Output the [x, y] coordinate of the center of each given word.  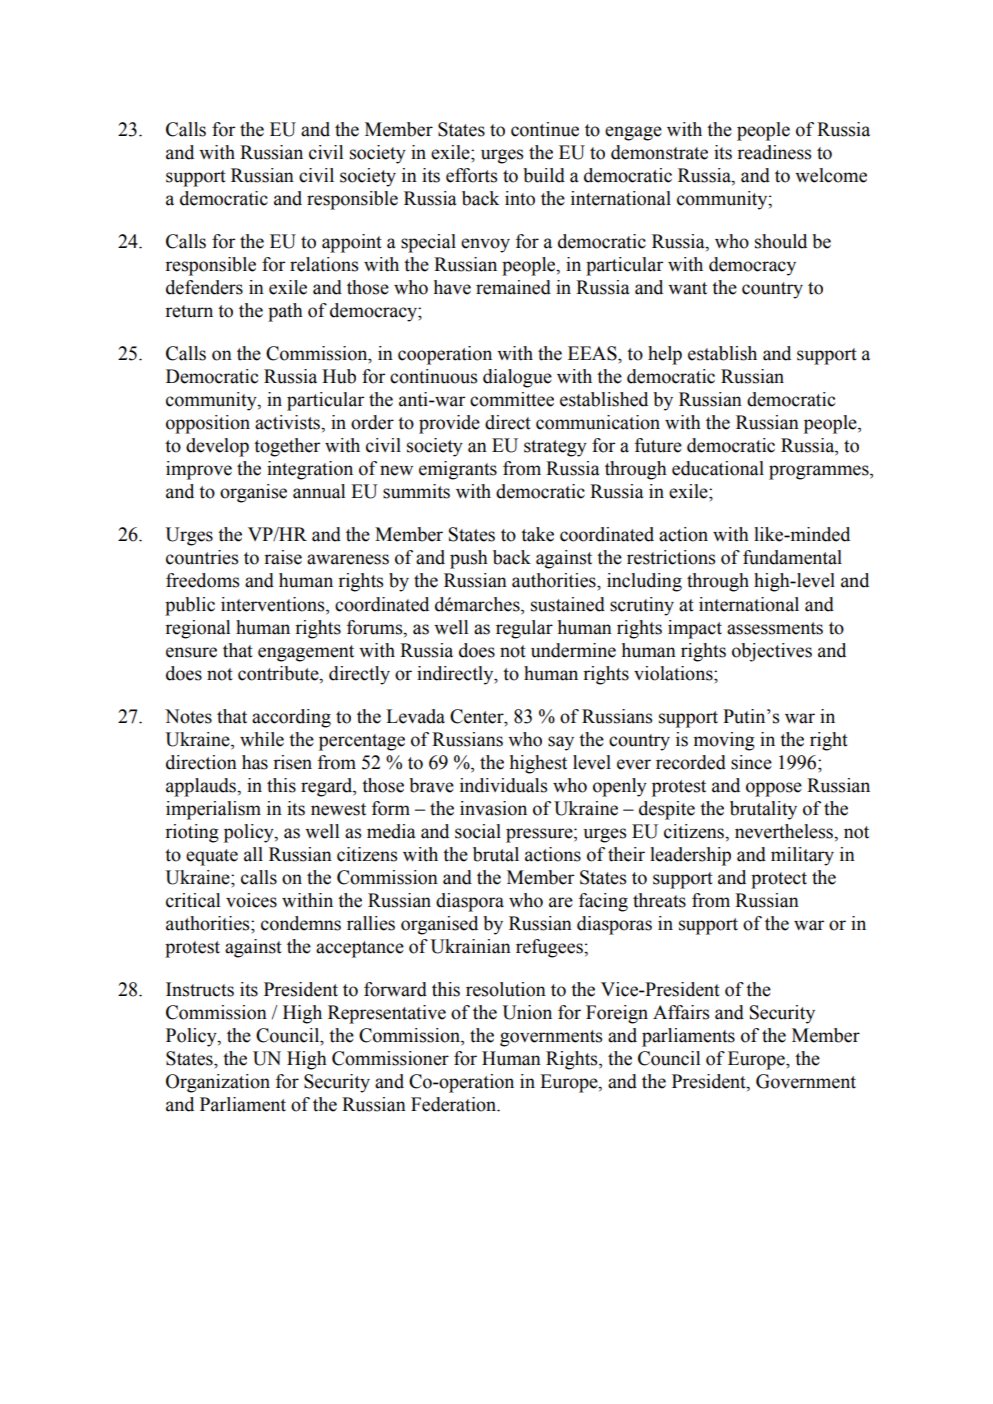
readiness [774, 152]
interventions [274, 604]
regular [524, 629]
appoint [352, 243]
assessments [775, 628]
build [544, 175]
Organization [218, 1083]
